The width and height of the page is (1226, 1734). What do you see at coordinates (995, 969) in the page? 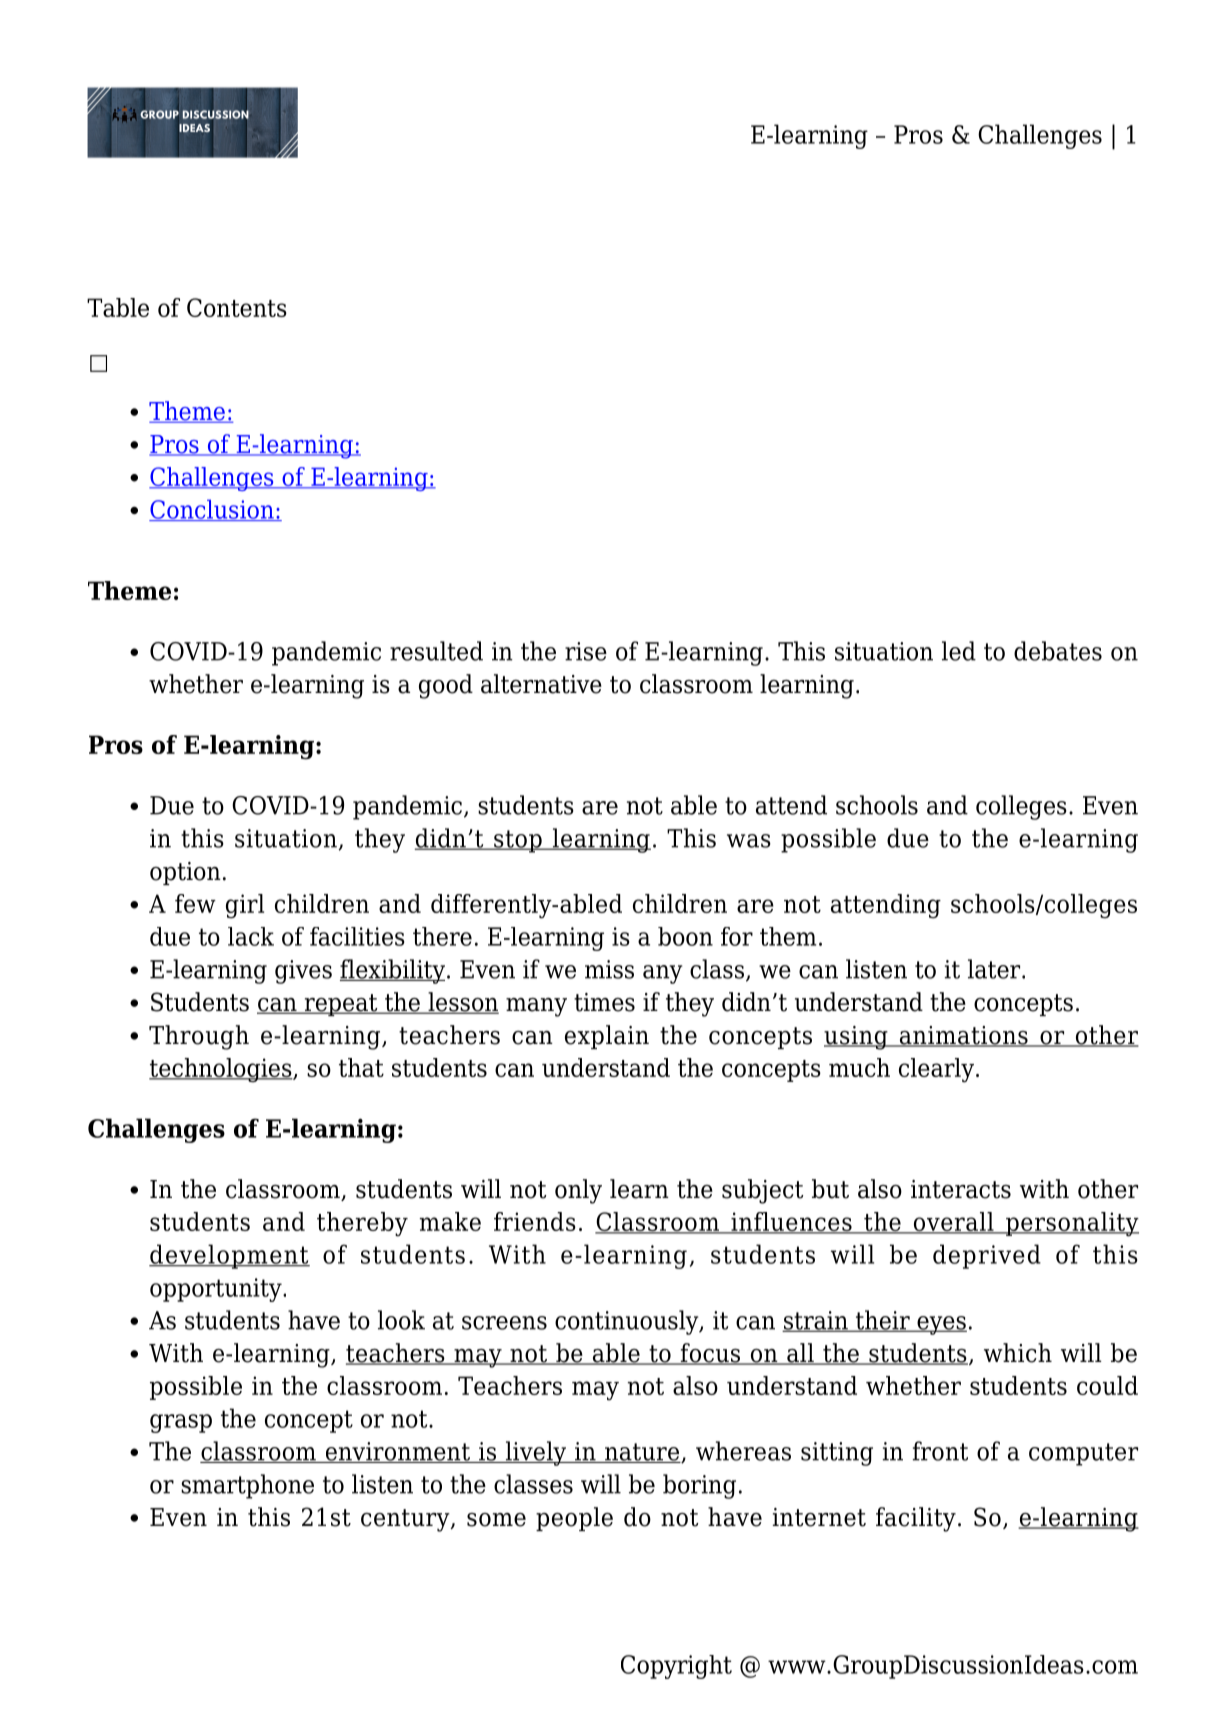
I see `later` at bounding box center [995, 969].
